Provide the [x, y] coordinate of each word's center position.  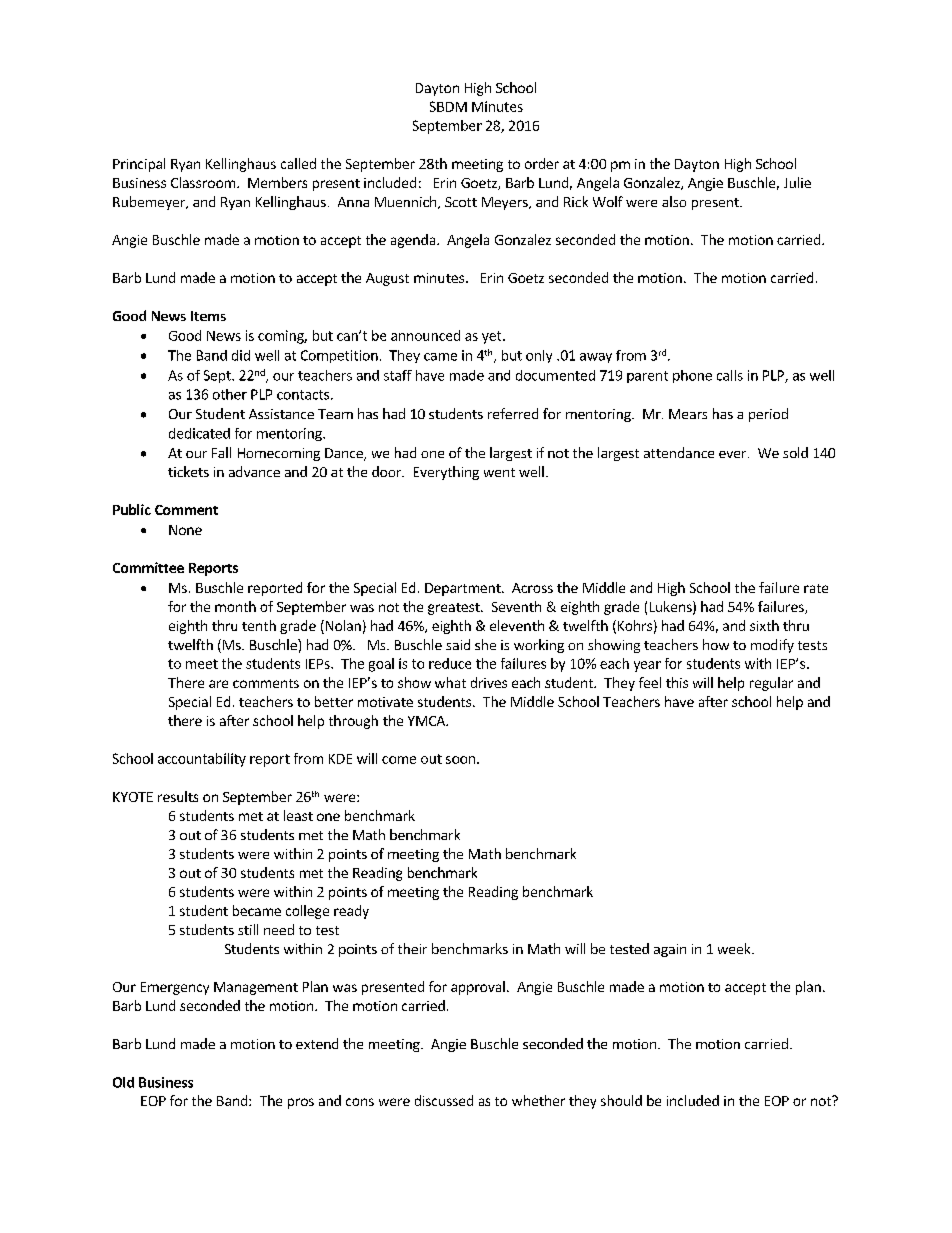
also [674, 201]
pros [301, 1103]
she [485, 644]
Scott [461, 202]
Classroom [203, 182]
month [235, 606]
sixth [764, 625]
